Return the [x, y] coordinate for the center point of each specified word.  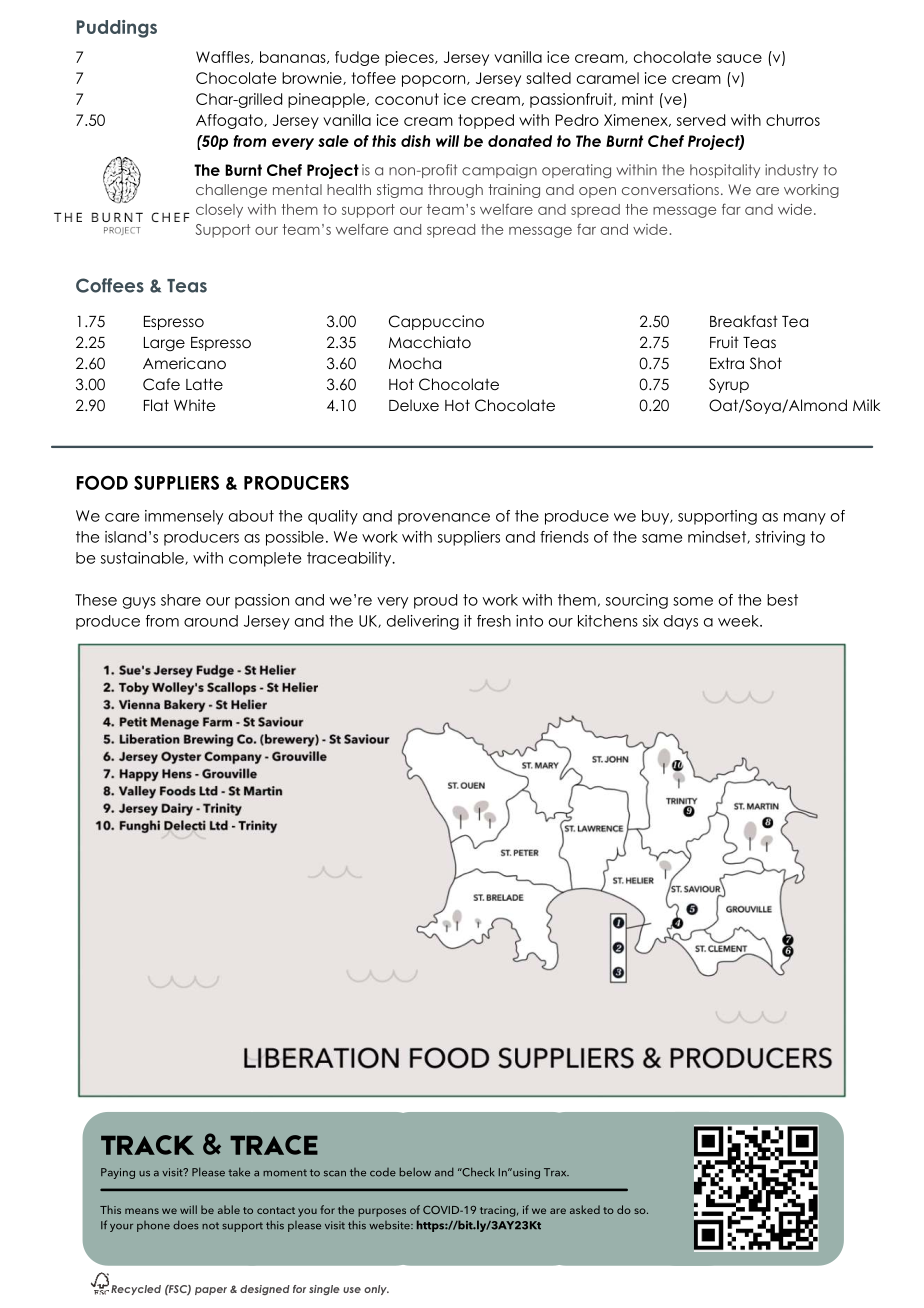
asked [585, 1209]
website [390, 1225]
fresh [494, 621]
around [211, 621]
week [739, 621]
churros [793, 120]
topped [486, 121]
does [186, 1225]
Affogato [230, 121]
